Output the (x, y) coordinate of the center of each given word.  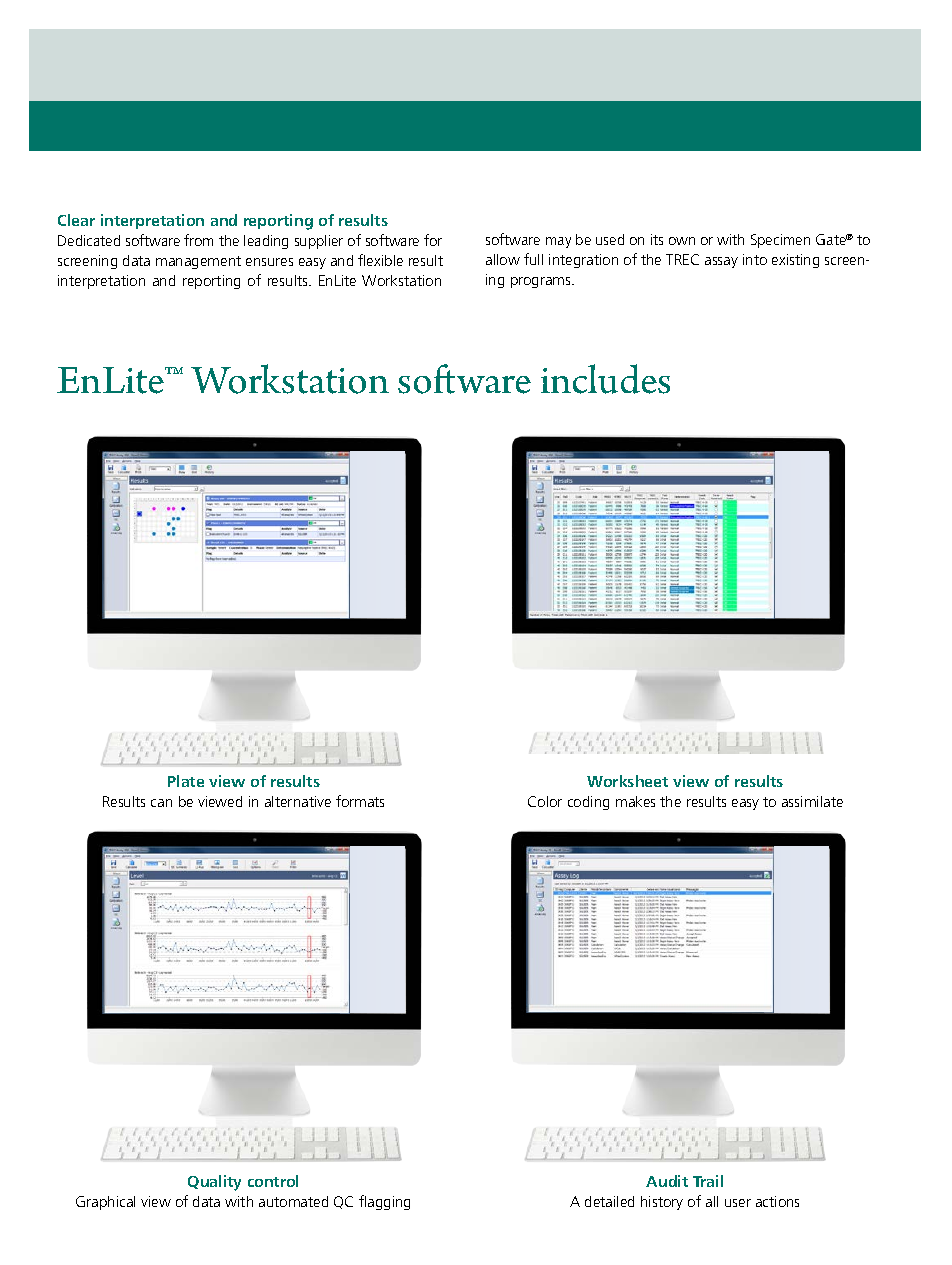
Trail (708, 1181)
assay (721, 262)
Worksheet (627, 781)
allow (503, 259)
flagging (384, 1202)
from (198, 240)
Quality (214, 1183)
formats (360, 801)
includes (605, 379)
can (161, 803)
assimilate (812, 801)
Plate (186, 781)
